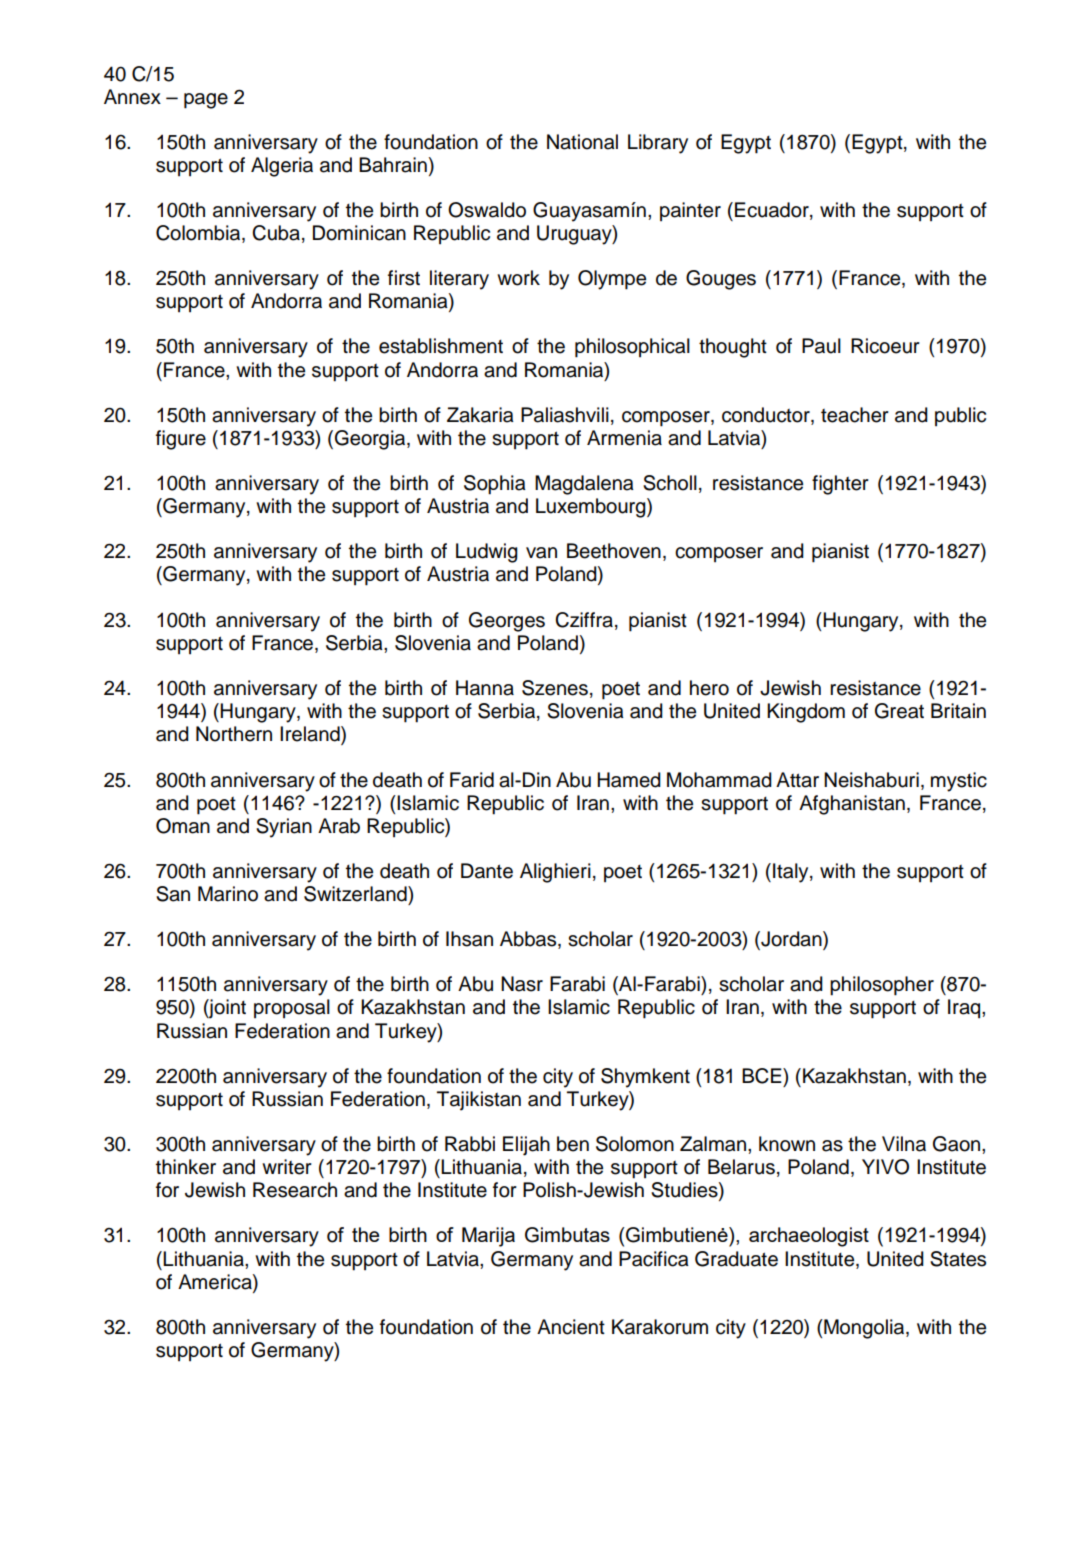  I want to click on page, so click(206, 101).
